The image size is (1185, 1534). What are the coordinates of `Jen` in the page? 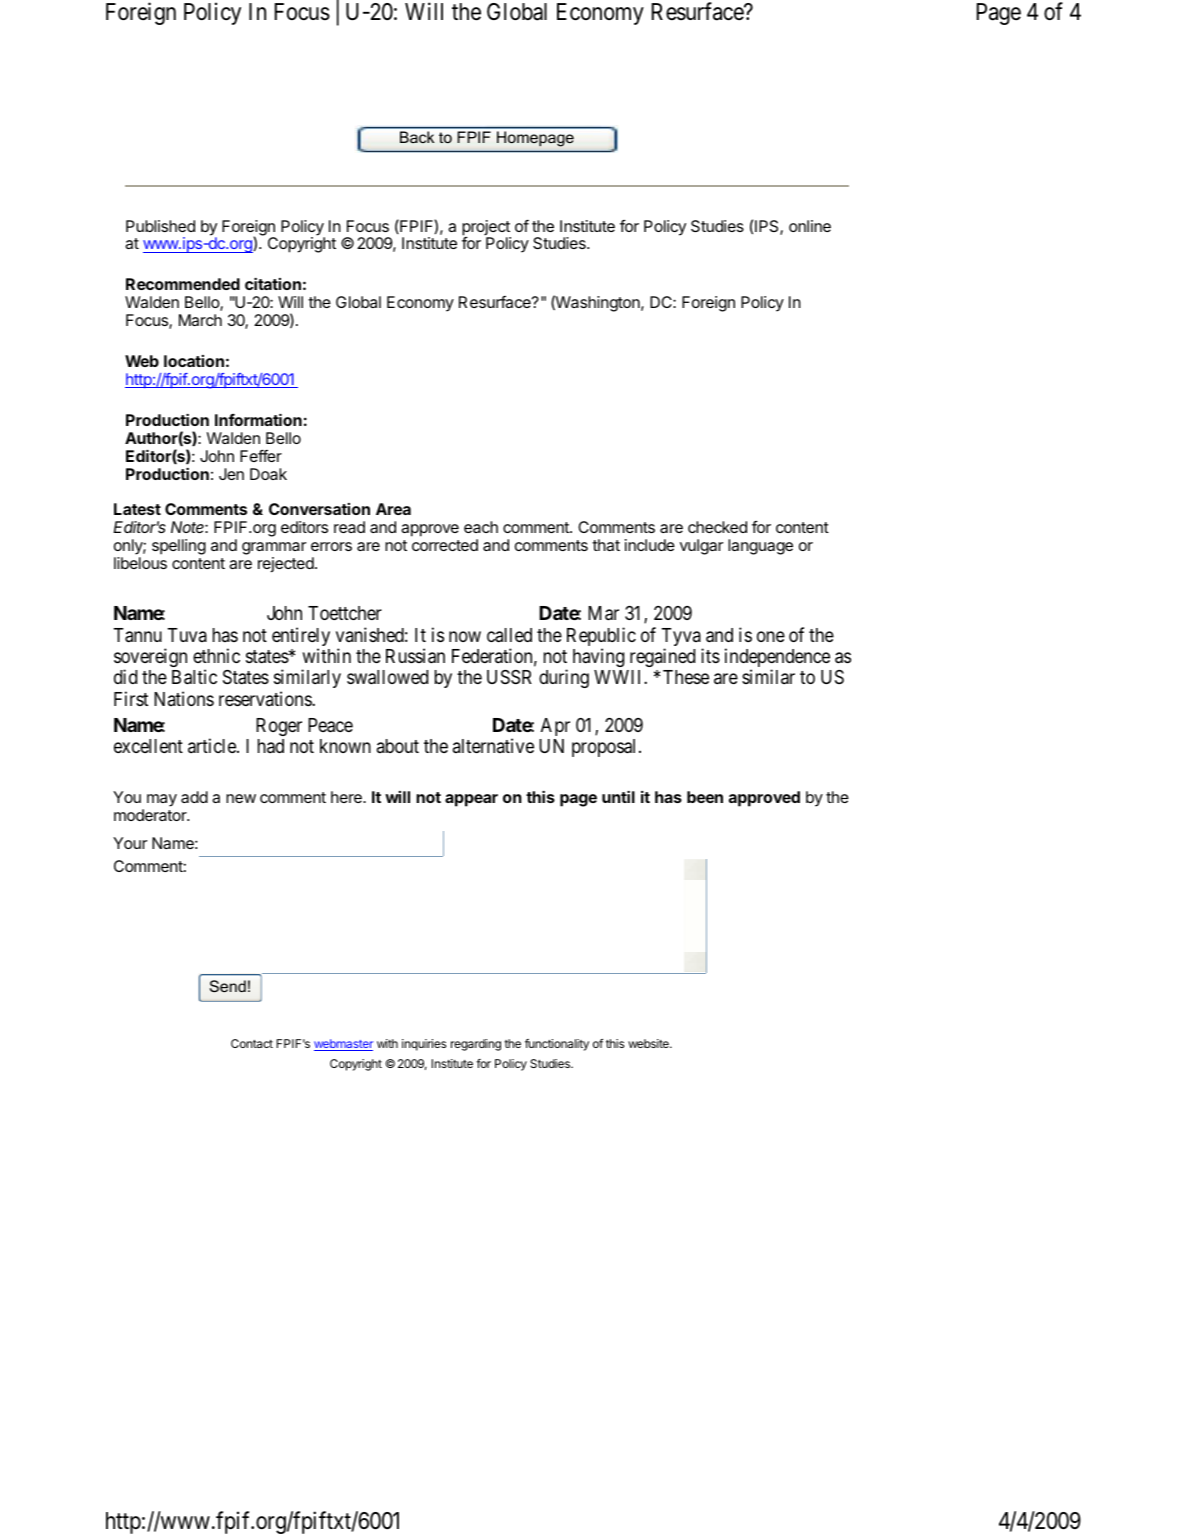 It's located at (231, 474).
